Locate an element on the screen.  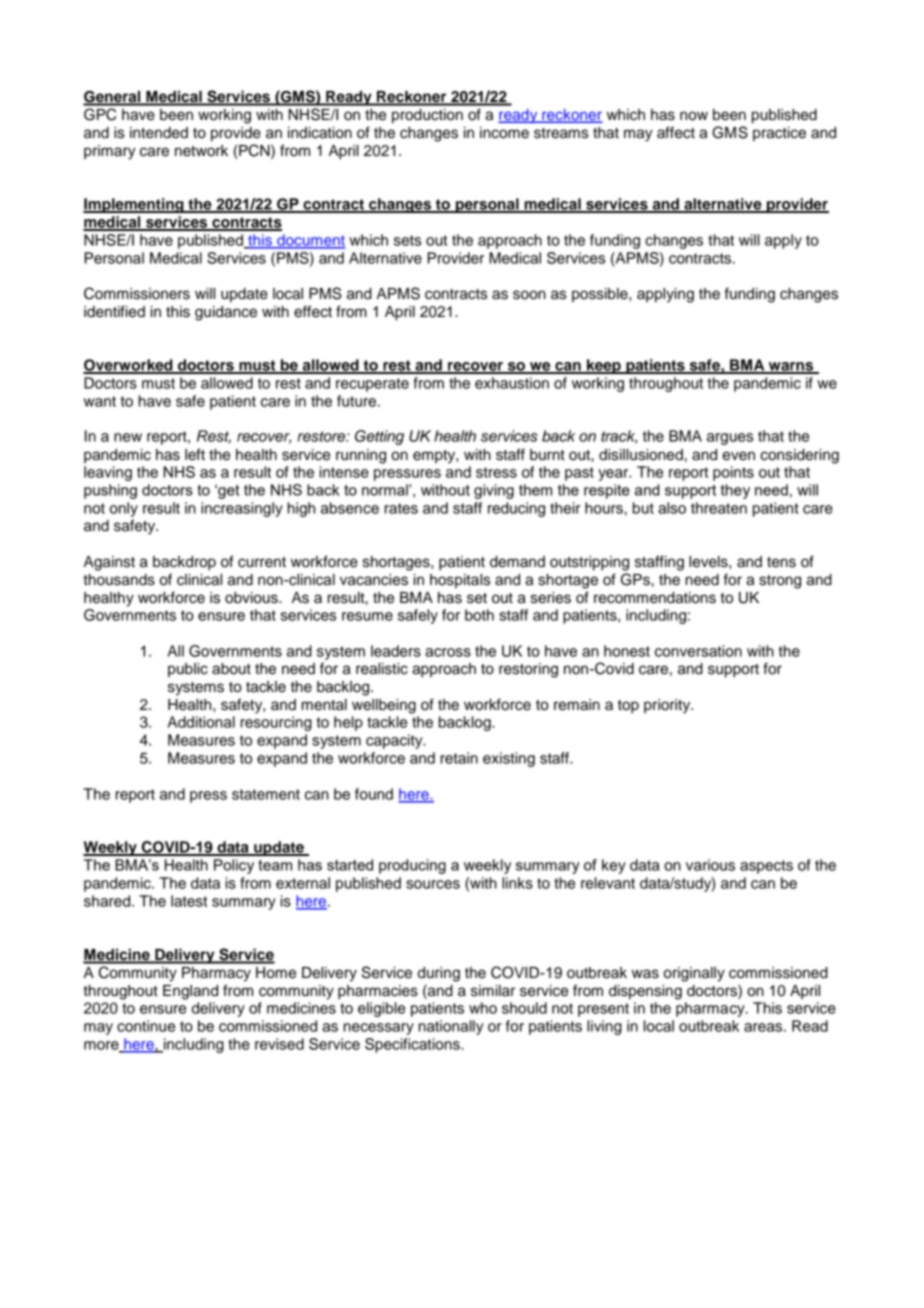
left is located at coordinates (195, 454).
